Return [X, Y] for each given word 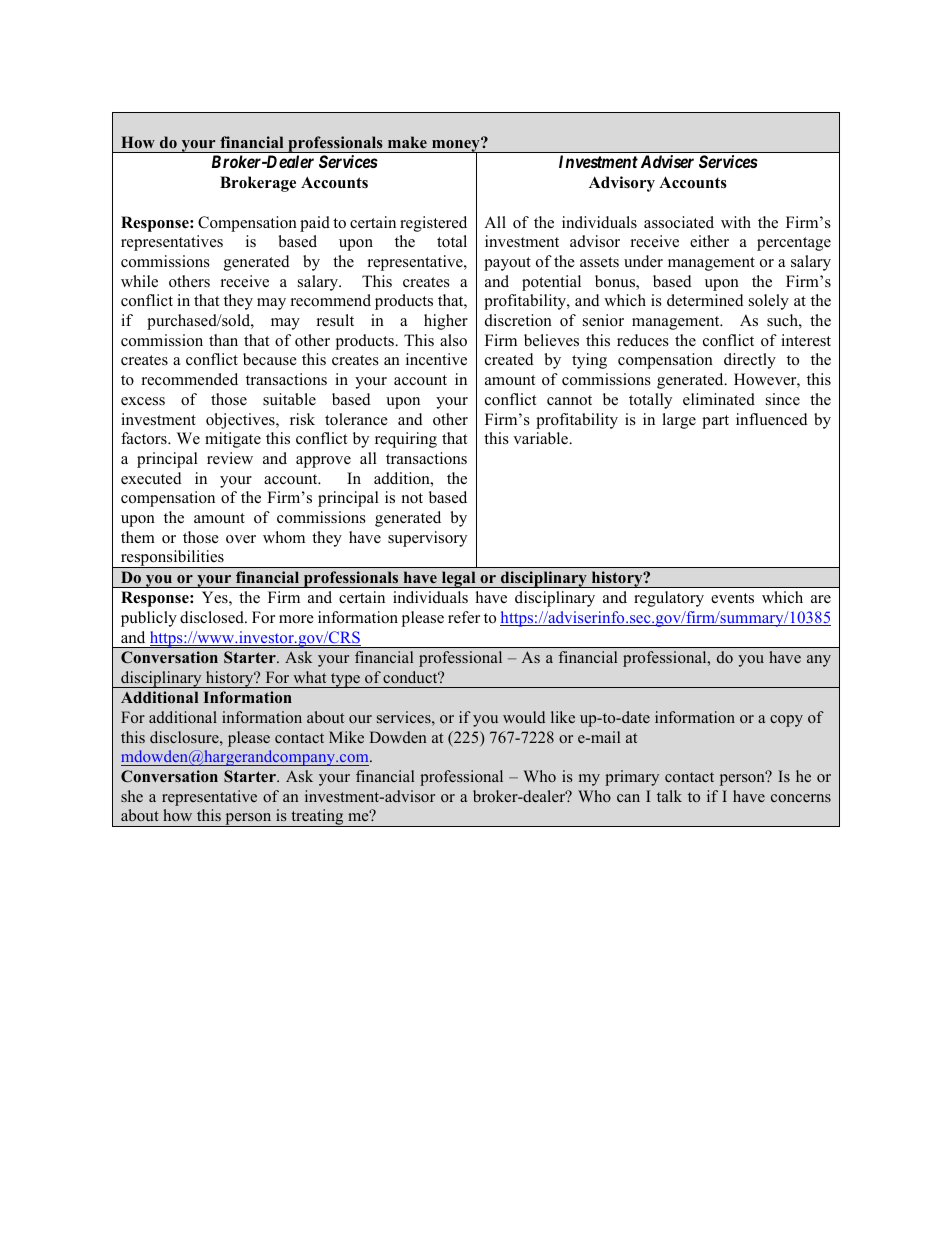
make [407, 142]
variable [542, 438]
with [736, 222]
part [715, 422]
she [132, 796]
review [230, 458]
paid [315, 224]
